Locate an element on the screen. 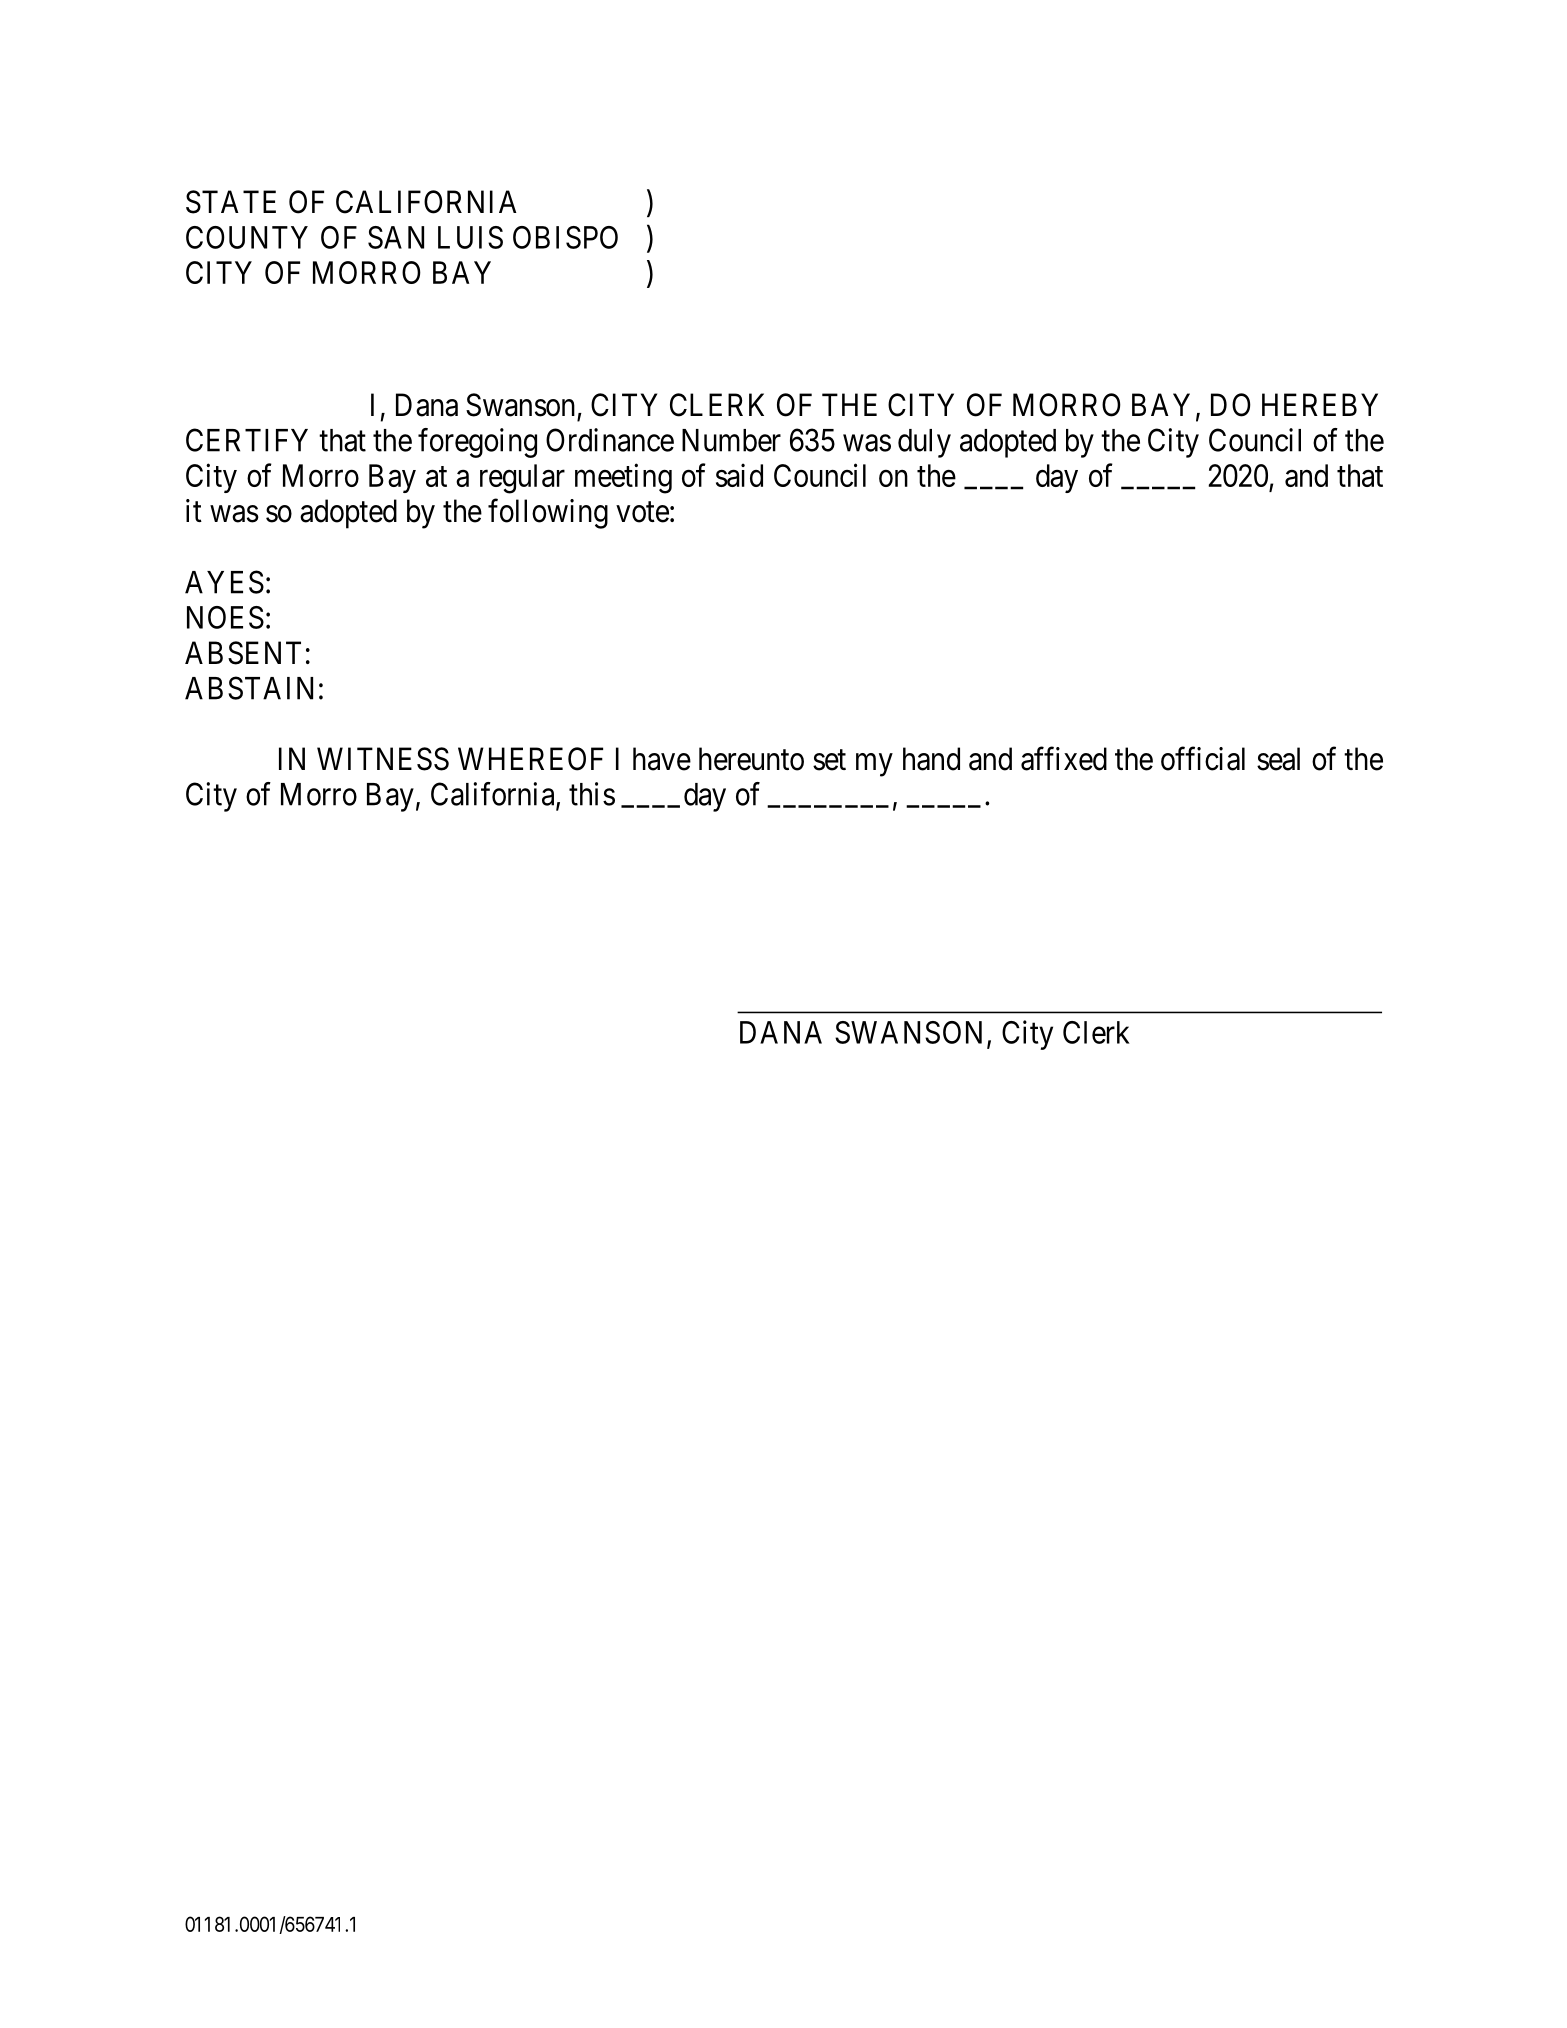  LUIS is located at coordinates (470, 237).
